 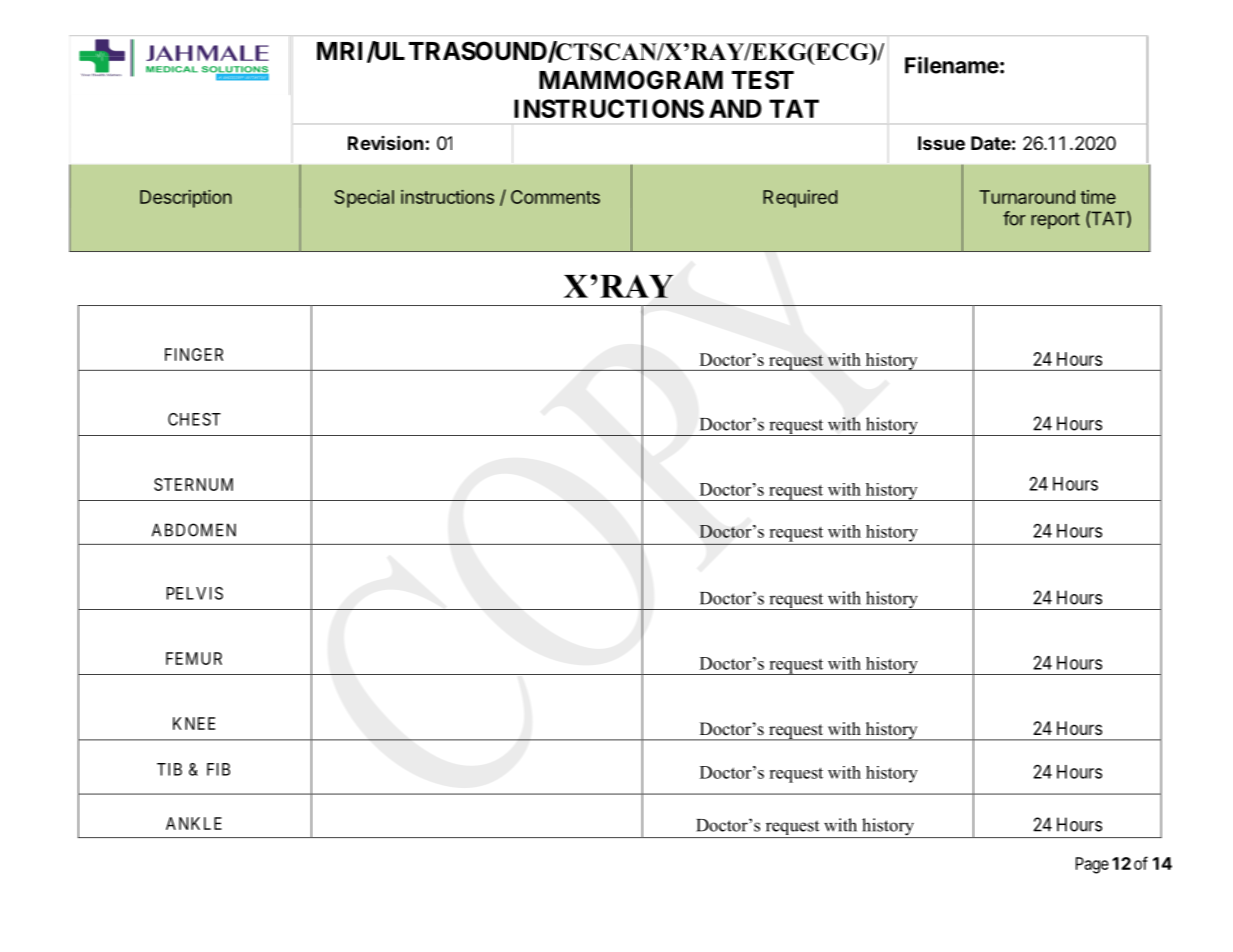 What do you see at coordinates (631, 80) in the page?
I see `MAMMOGRAM` at bounding box center [631, 80].
